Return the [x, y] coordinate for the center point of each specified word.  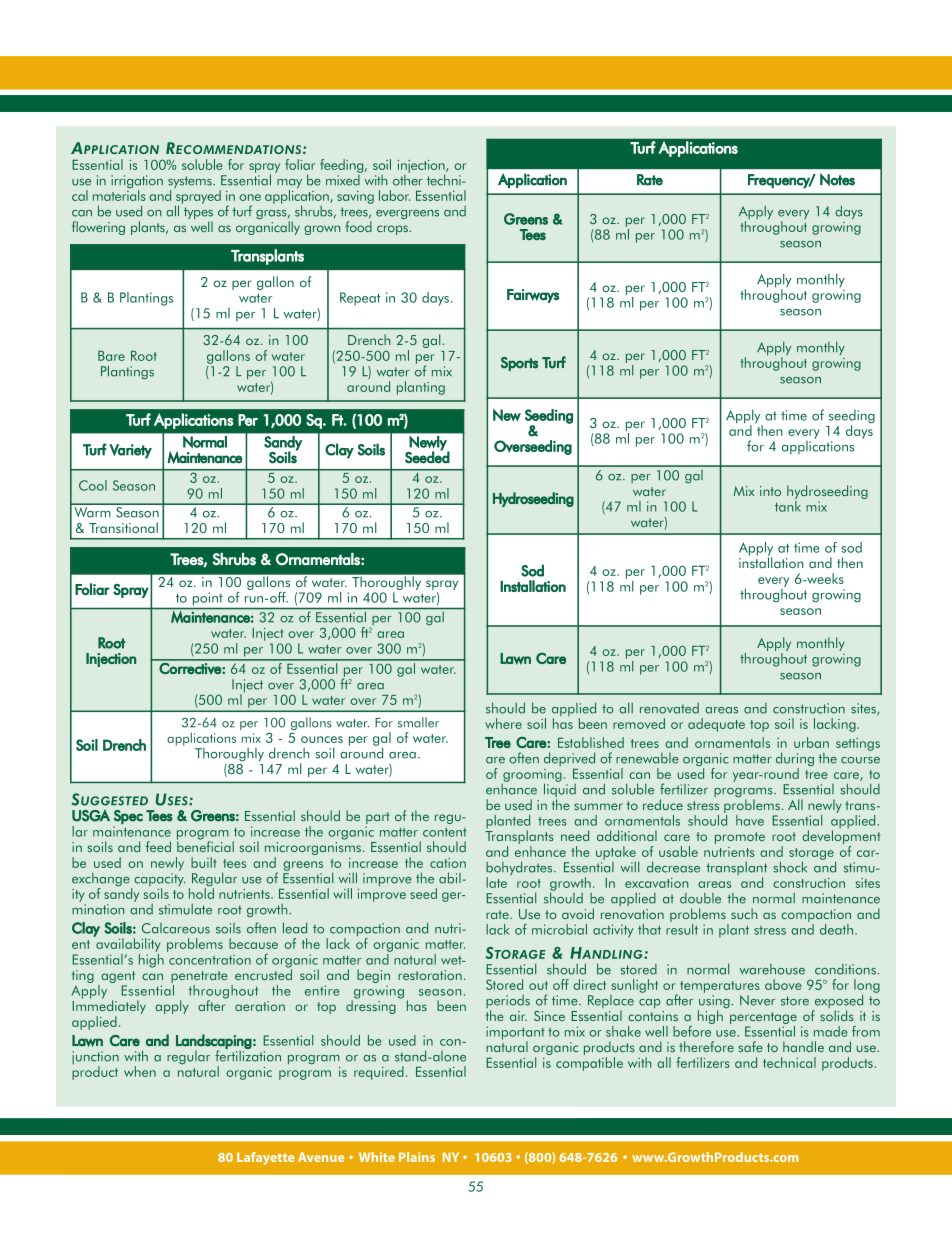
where [503, 723]
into [770, 491]
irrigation [137, 183]
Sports [519, 364]
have [750, 820]
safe [751, 1046]
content [445, 832]
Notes [837, 179]
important [515, 1034]
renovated [669, 708]
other [408, 179]
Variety [130, 451]
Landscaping [214, 1042]
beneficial [205, 845]
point [207, 599]
